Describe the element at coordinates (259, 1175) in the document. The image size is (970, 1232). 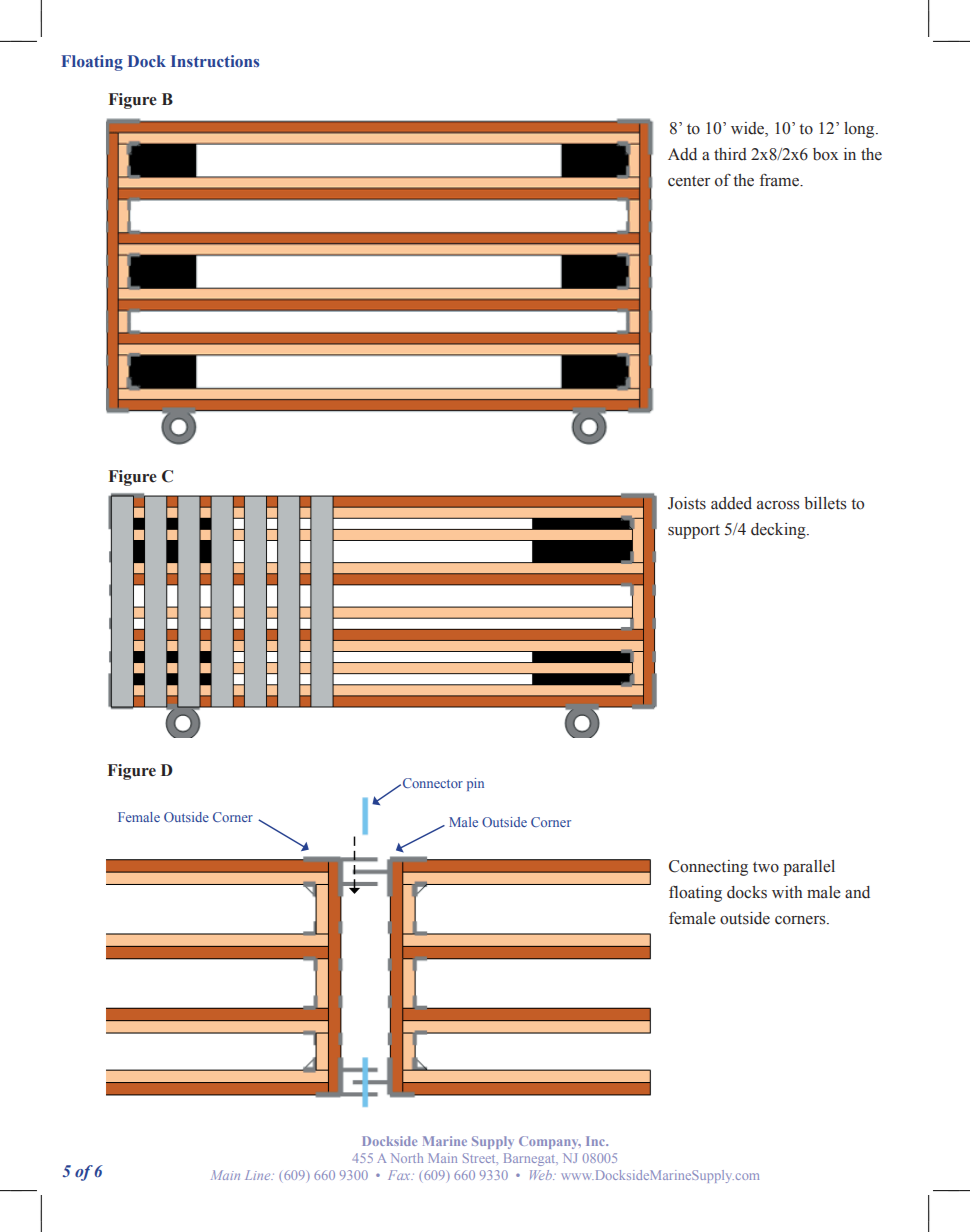
I see `Line` at that location.
